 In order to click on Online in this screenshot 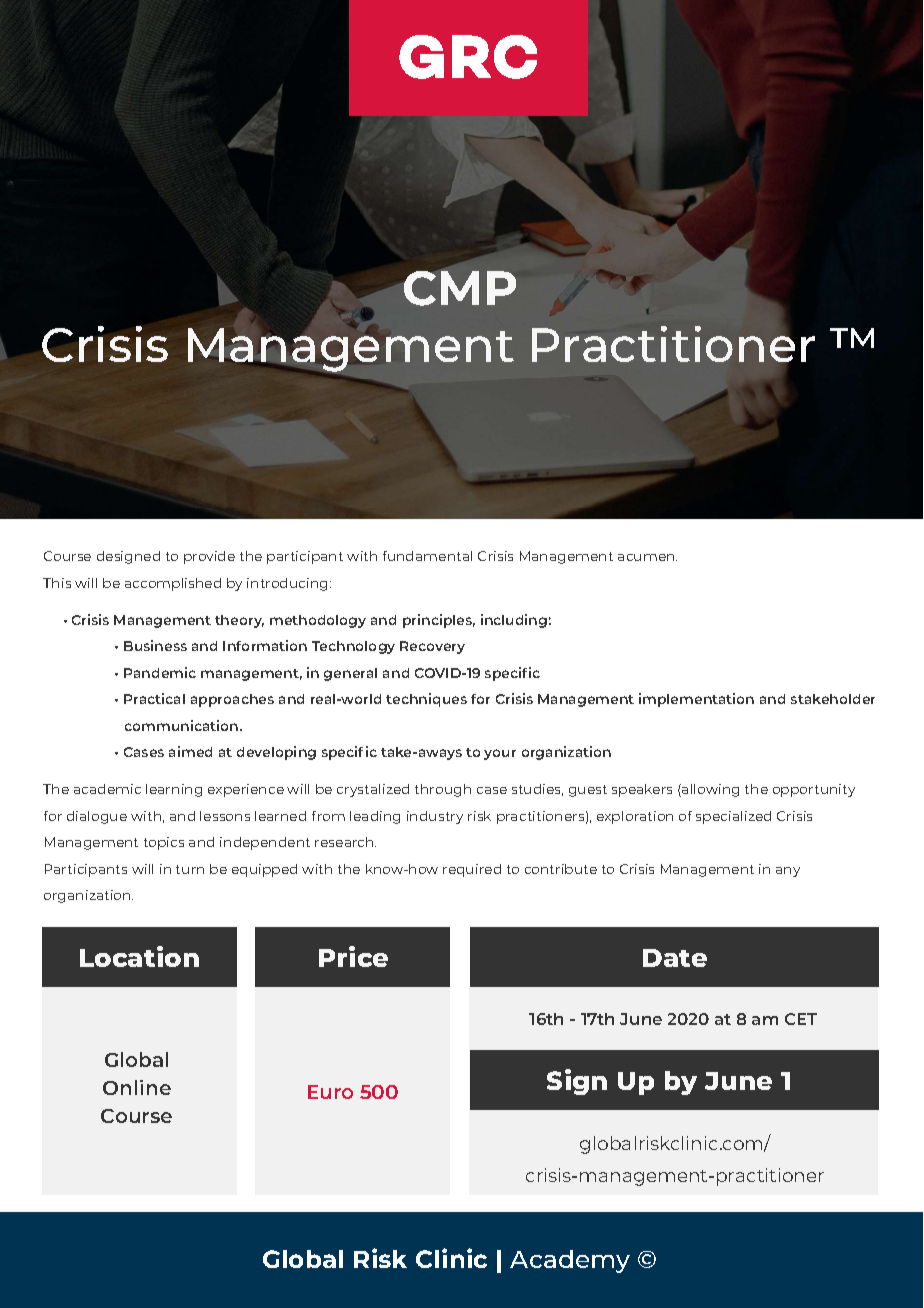, I will do `click(137, 1087)`.
